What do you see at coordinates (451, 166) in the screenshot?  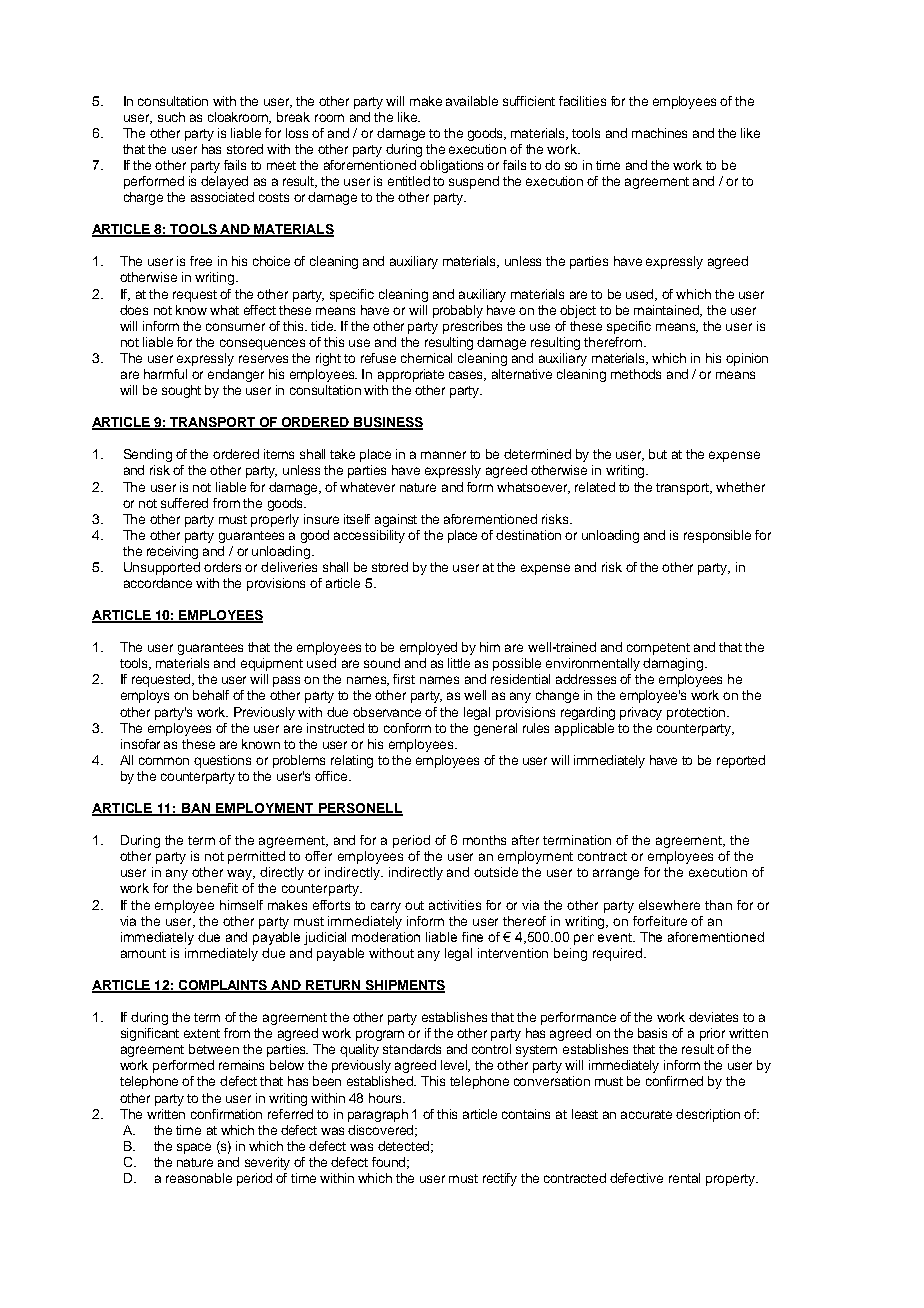 I see `obligations` at bounding box center [451, 166].
